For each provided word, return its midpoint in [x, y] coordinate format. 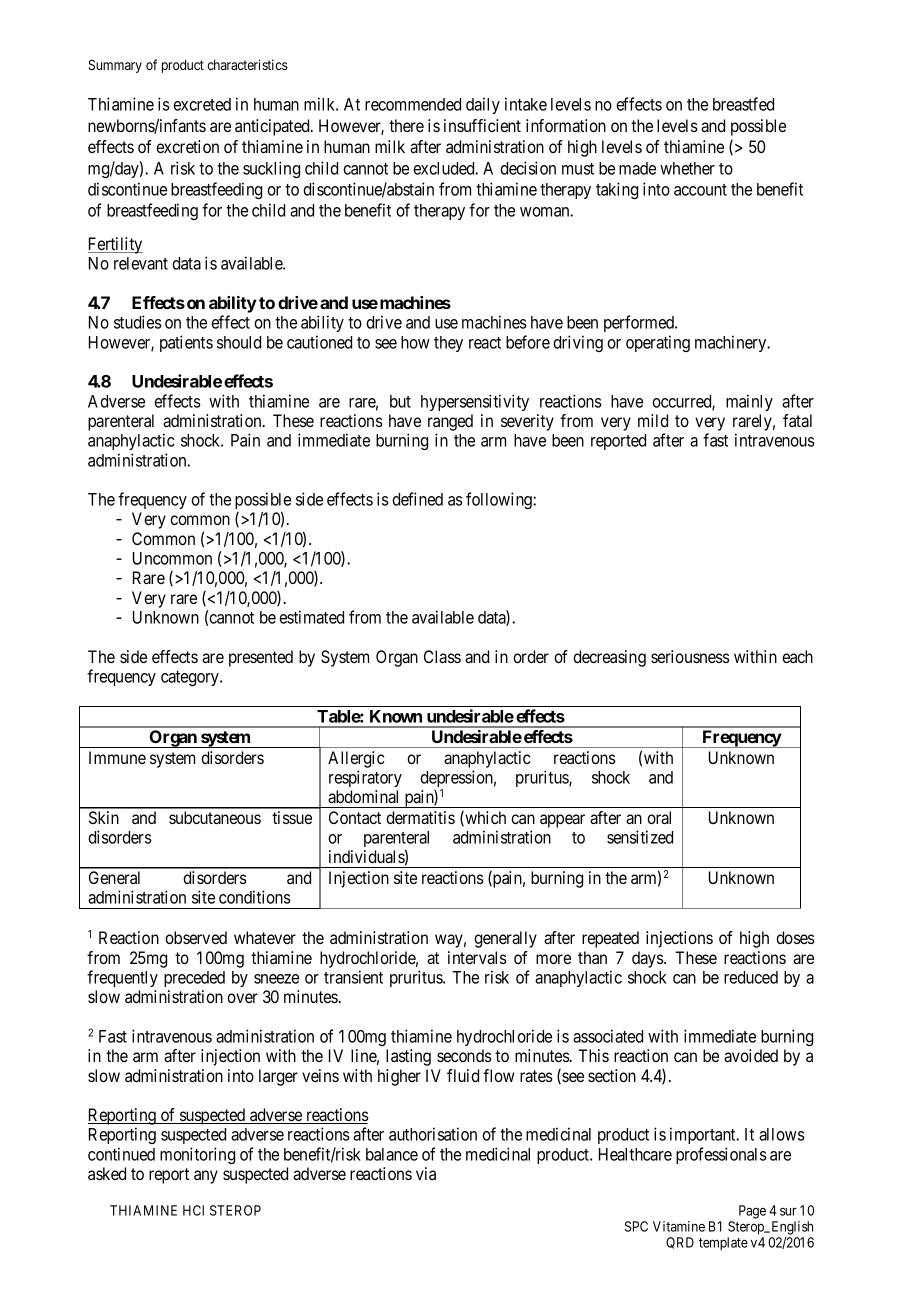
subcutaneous [215, 817]
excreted [202, 104]
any [206, 1177]
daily [483, 105]
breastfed [743, 104]
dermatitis [420, 817]
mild [653, 420]
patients [186, 343]
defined [417, 499]
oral [659, 817]
